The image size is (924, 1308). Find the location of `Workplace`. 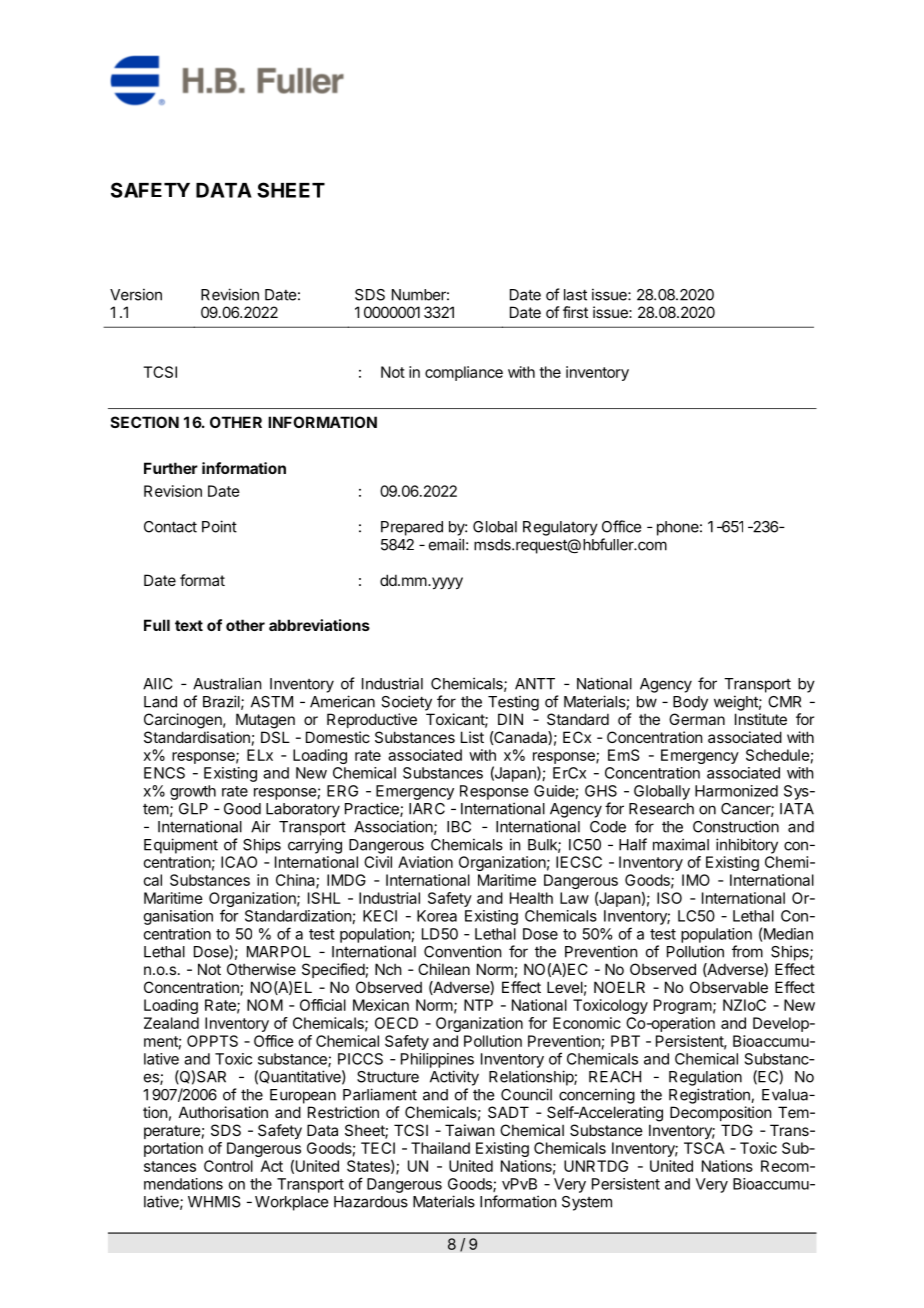

Workplace is located at coordinates (291, 1203).
